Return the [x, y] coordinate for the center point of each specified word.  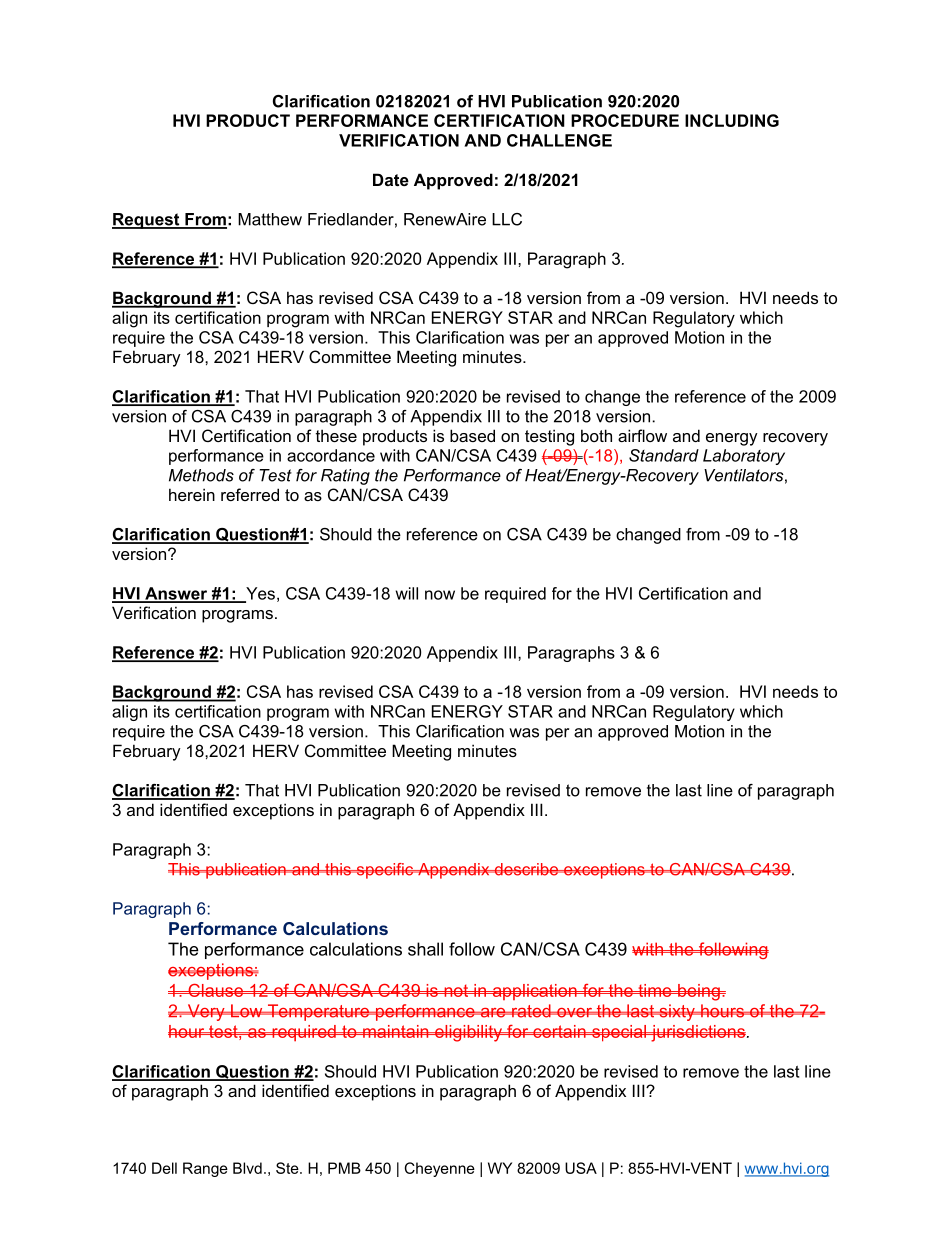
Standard [664, 455]
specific [385, 871]
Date [391, 179]
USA [581, 1168]
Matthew [270, 219]
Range [205, 1169]
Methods [201, 475]
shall [425, 949]
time [655, 990]
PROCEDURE [625, 120]
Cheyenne [440, 1169]
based [472, 435]
